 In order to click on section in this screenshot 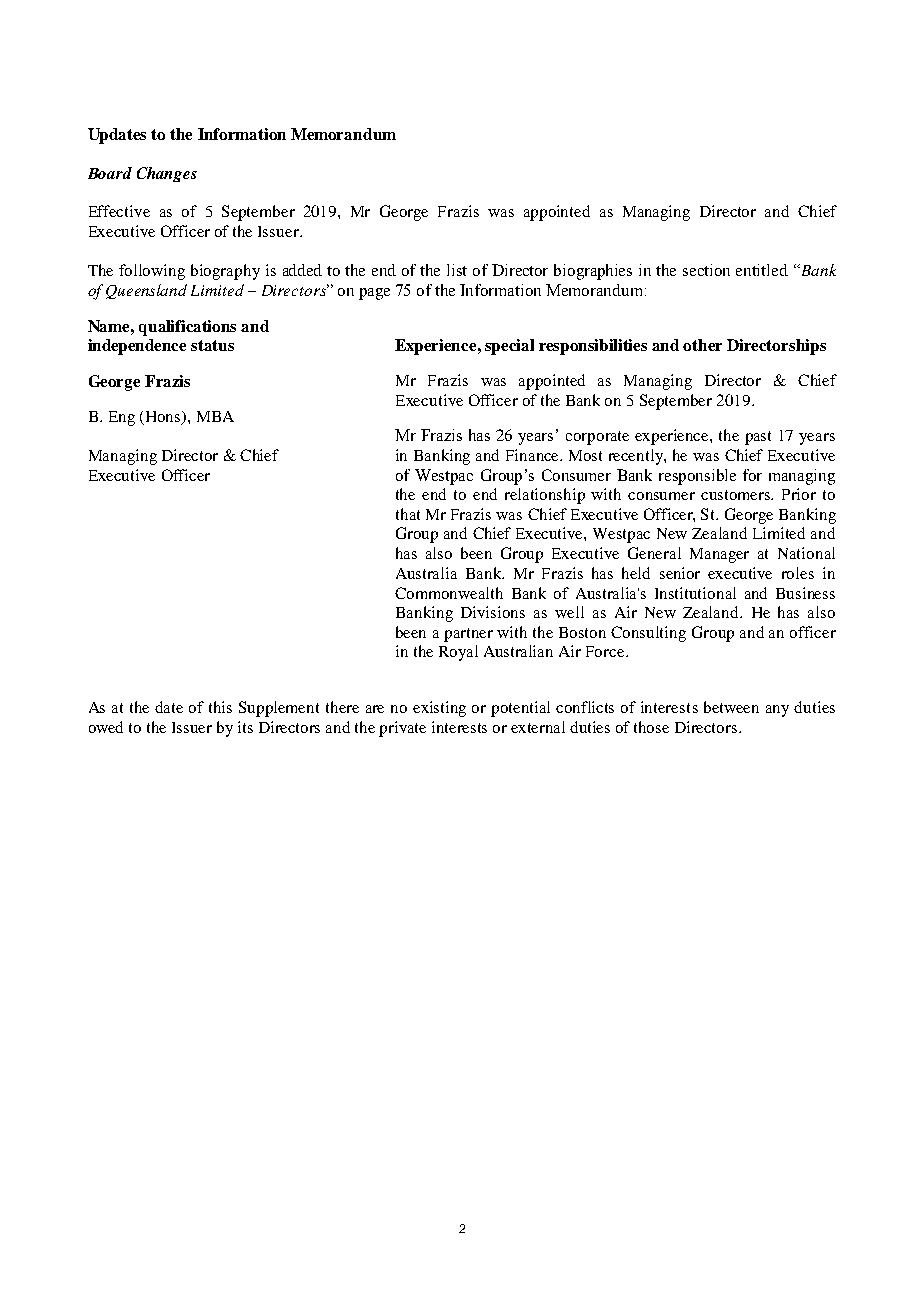, I will do `click(706, 270)`.
